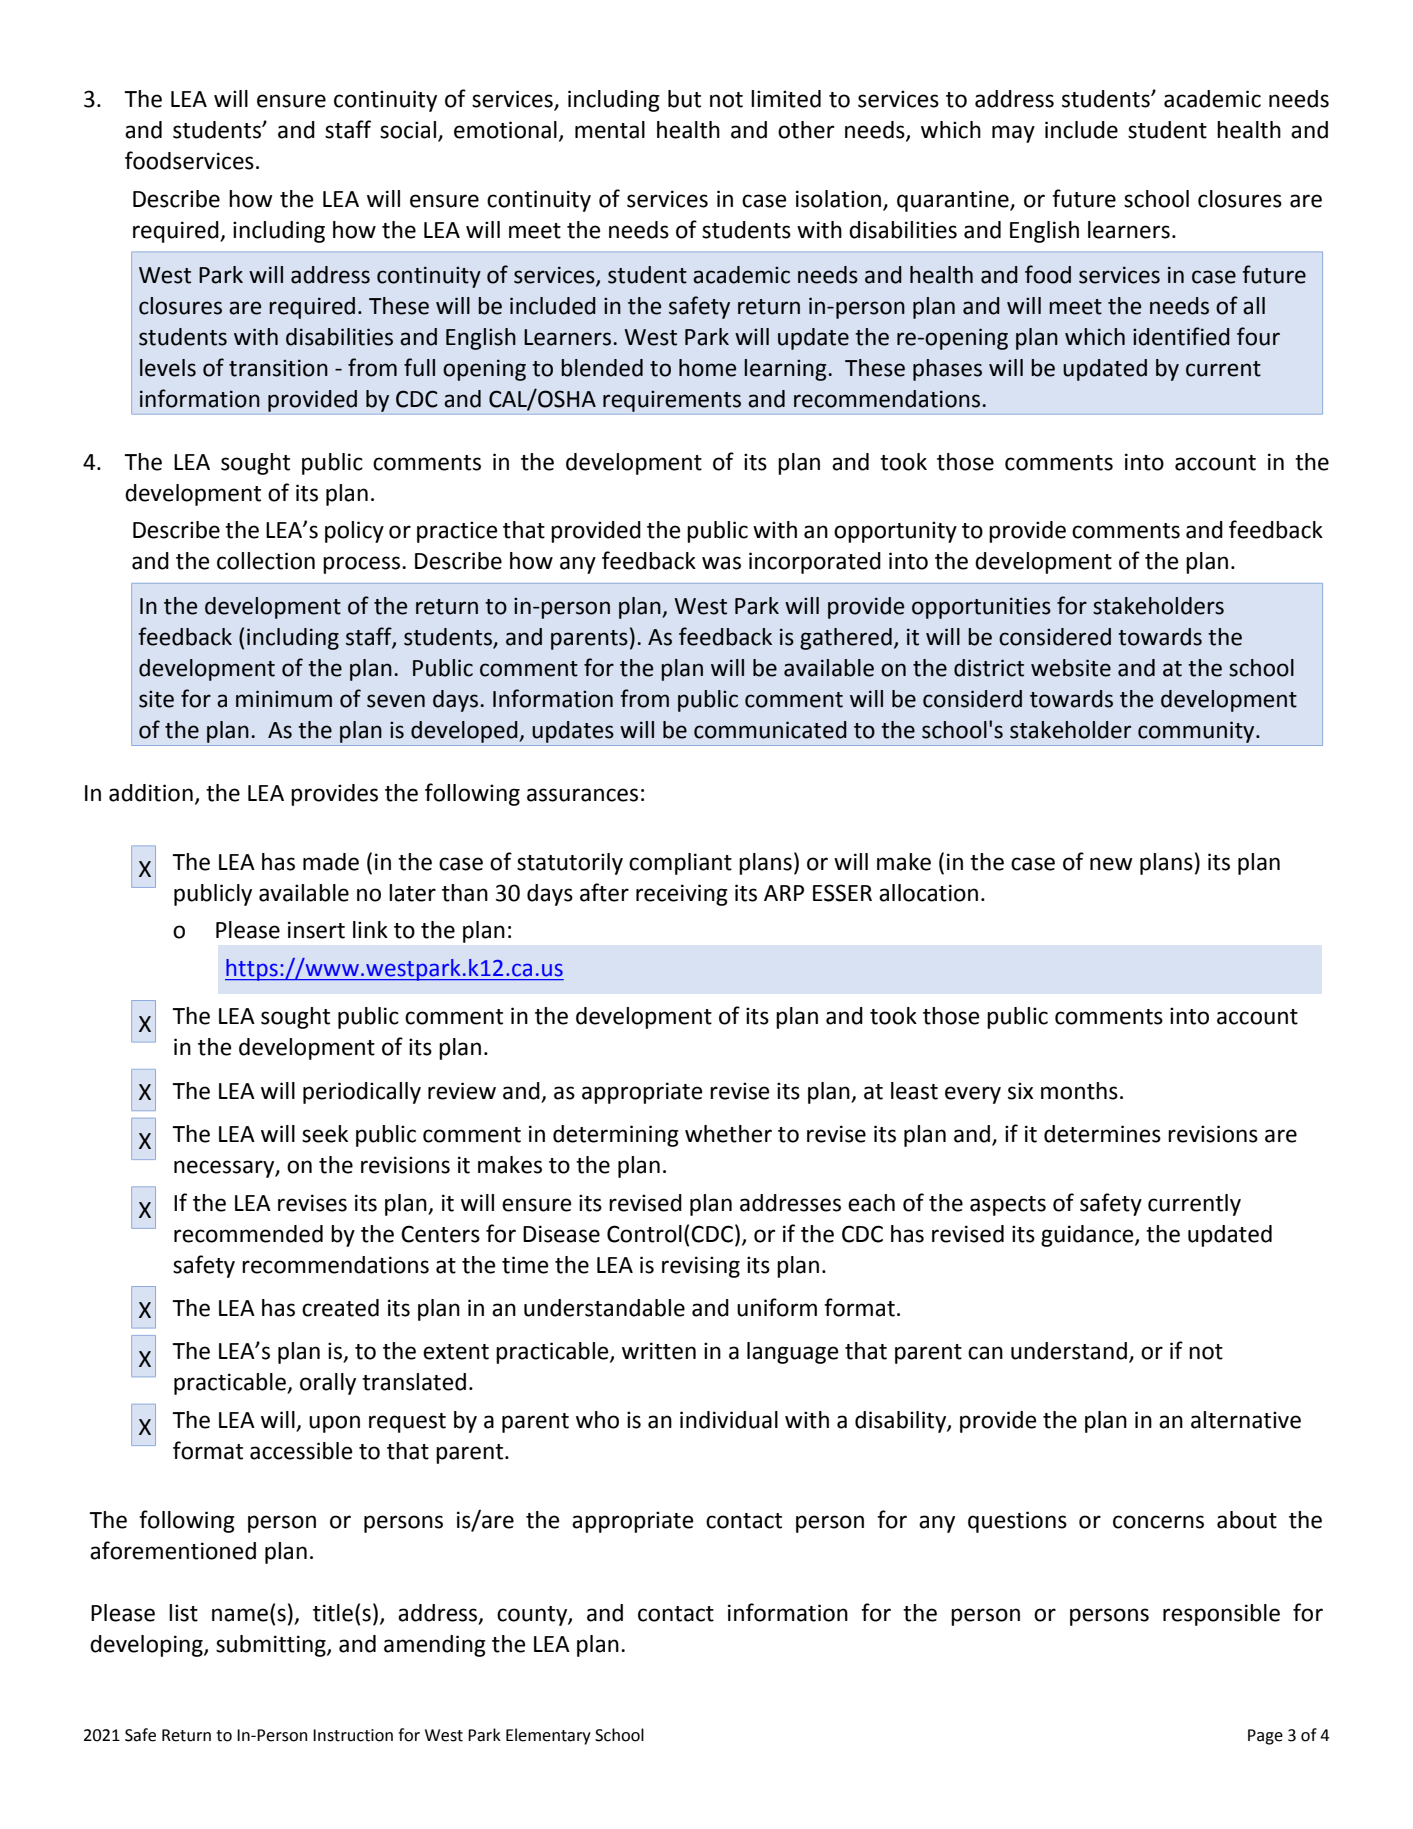 This page has width=1413, height=1829. What do you see at coordinates (284, 699) in the page?
I see `minimum` at bounding box center [284, 699].
